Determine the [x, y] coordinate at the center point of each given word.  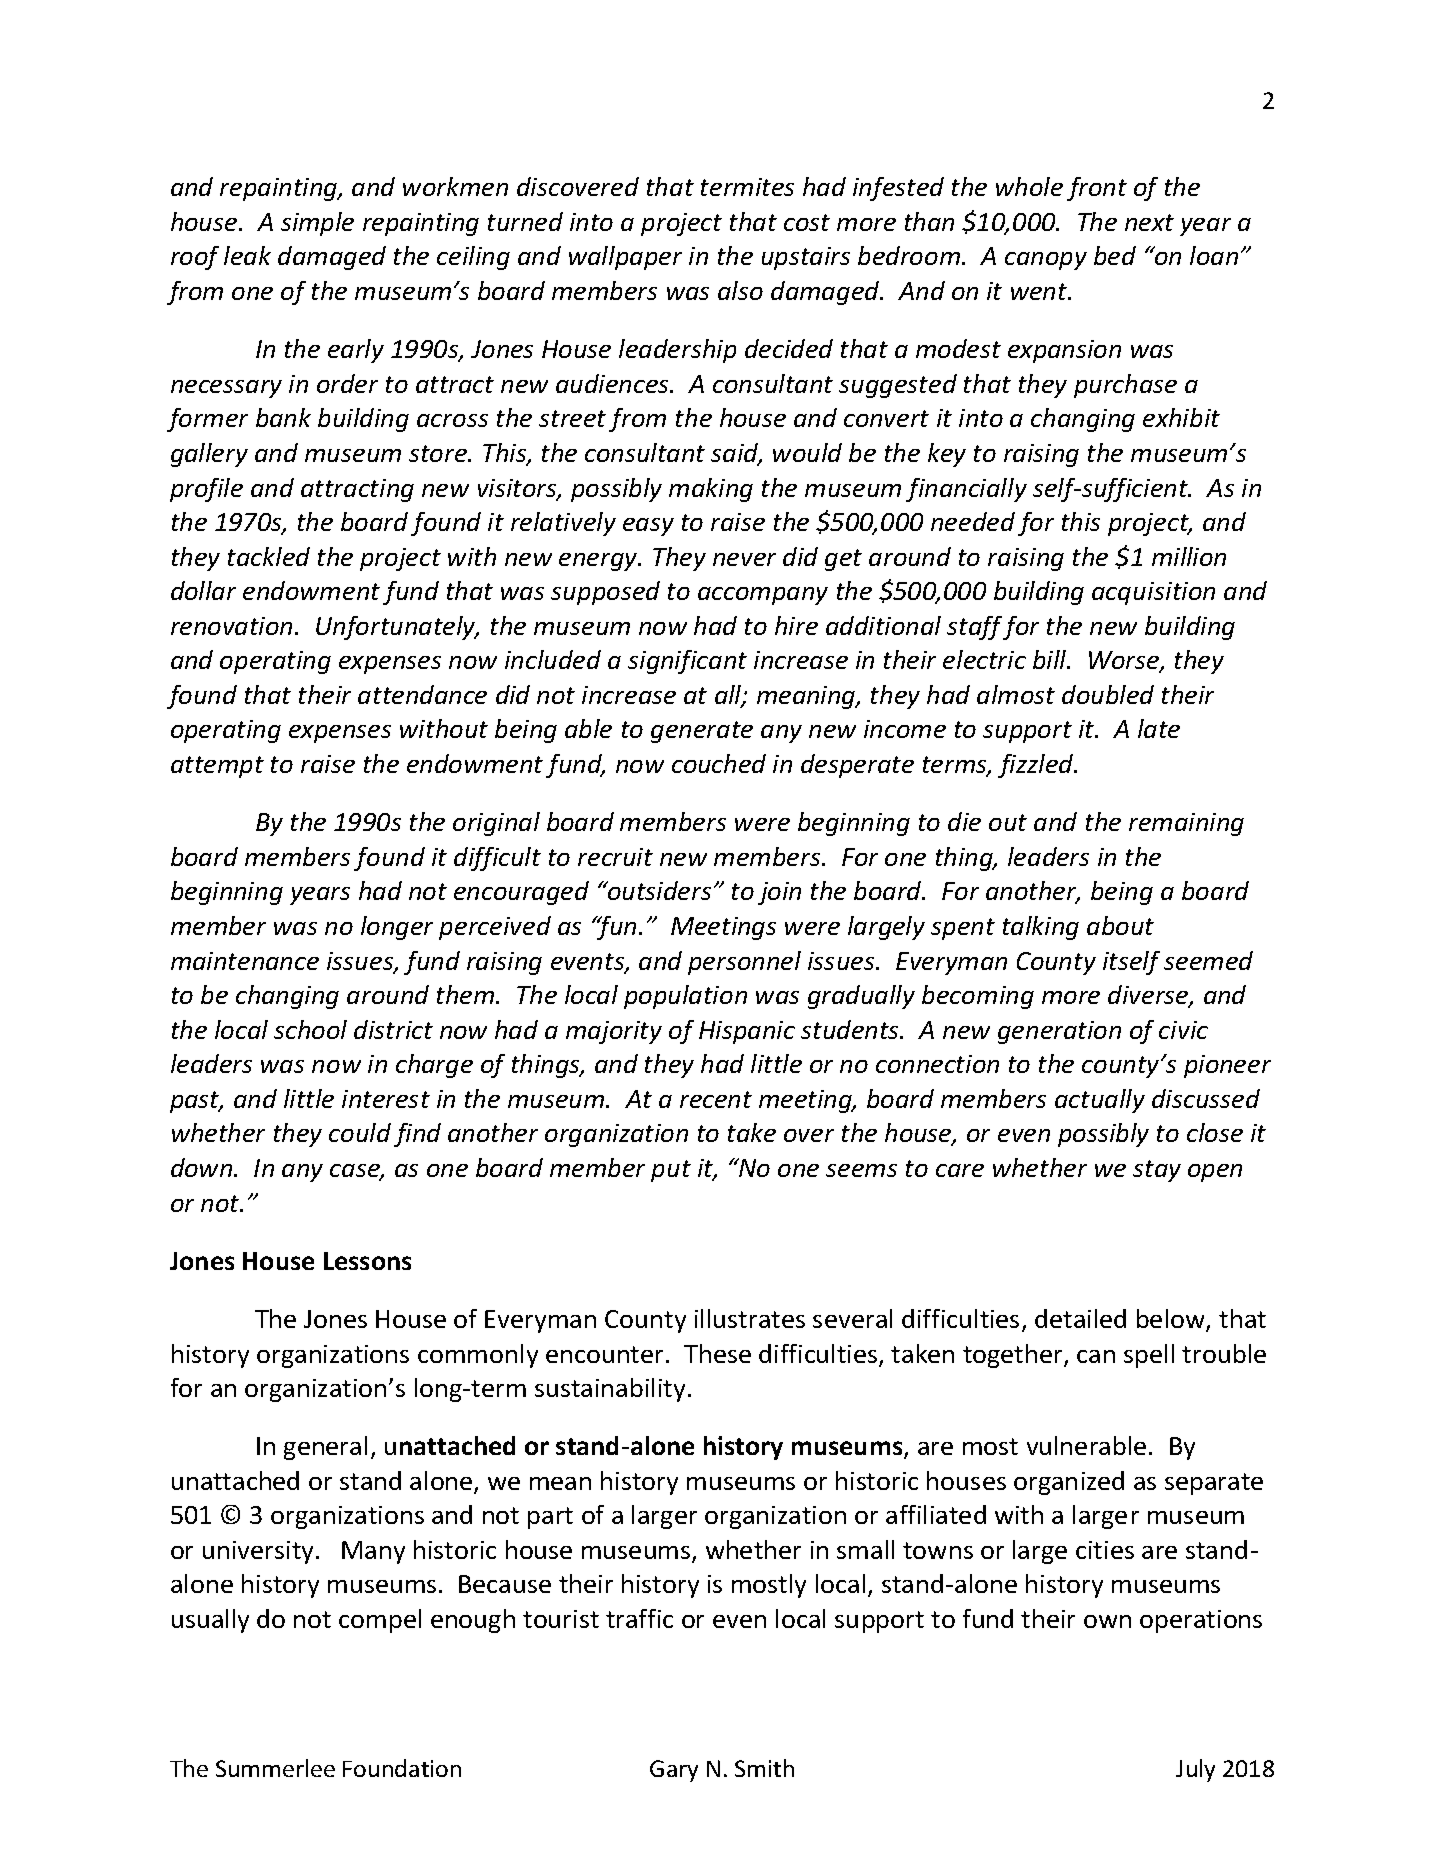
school [310, 1029]
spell [1149, 1356]
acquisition [1153, 593]
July [1195, 1770]
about [1120, 925]
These [717, 1353]
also [740, 290]
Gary [674, 1771]
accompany [763, 596]
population [685, 997]
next [1149, 222]
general [325, 1448]
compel [380, 1621]
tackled [269, 556]
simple [317, 224]
